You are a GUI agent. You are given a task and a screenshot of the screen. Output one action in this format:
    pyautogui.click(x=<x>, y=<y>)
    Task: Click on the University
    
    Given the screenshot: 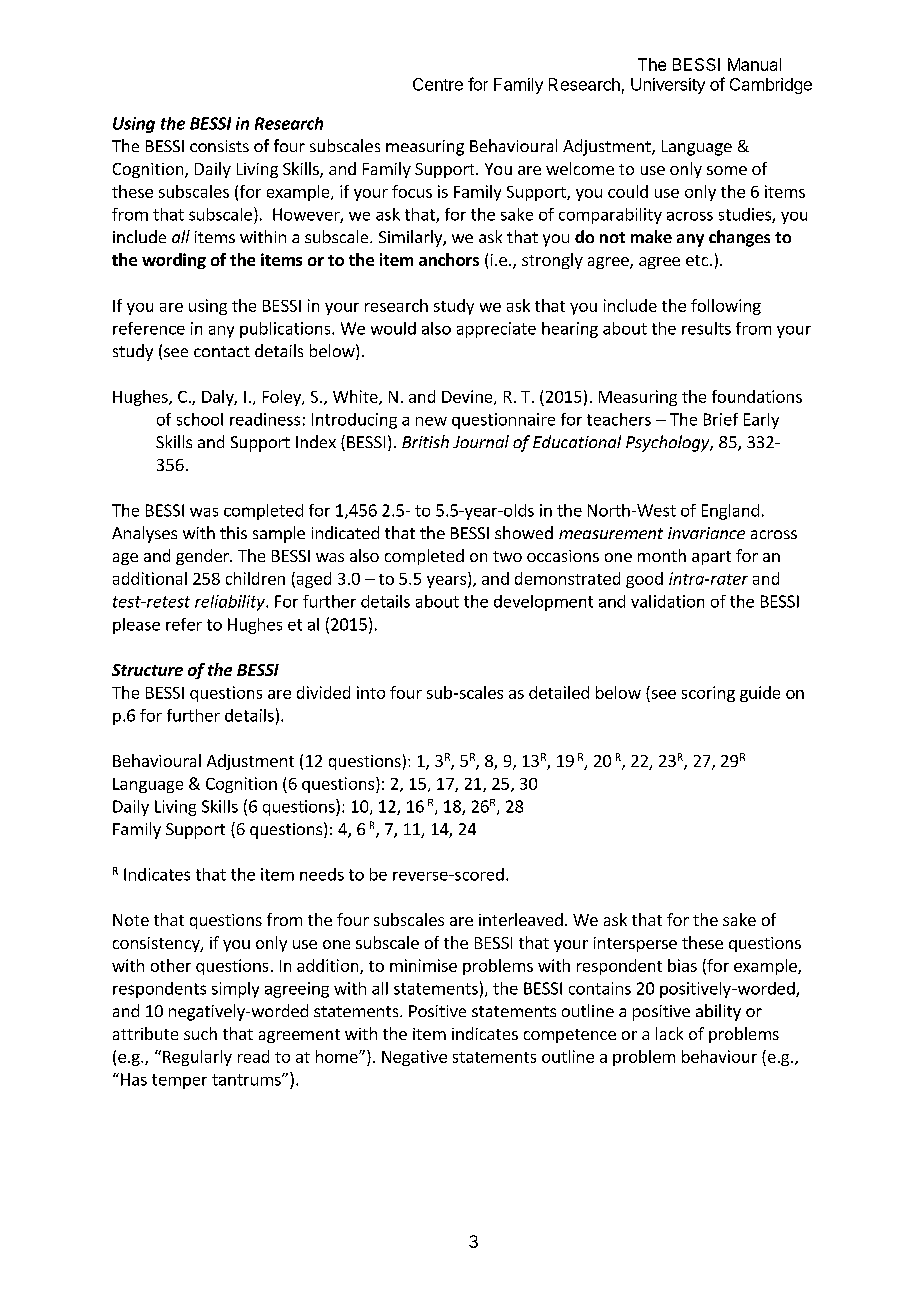 What is the action you would take?
    pyautogui.click(x=668, y=86)
